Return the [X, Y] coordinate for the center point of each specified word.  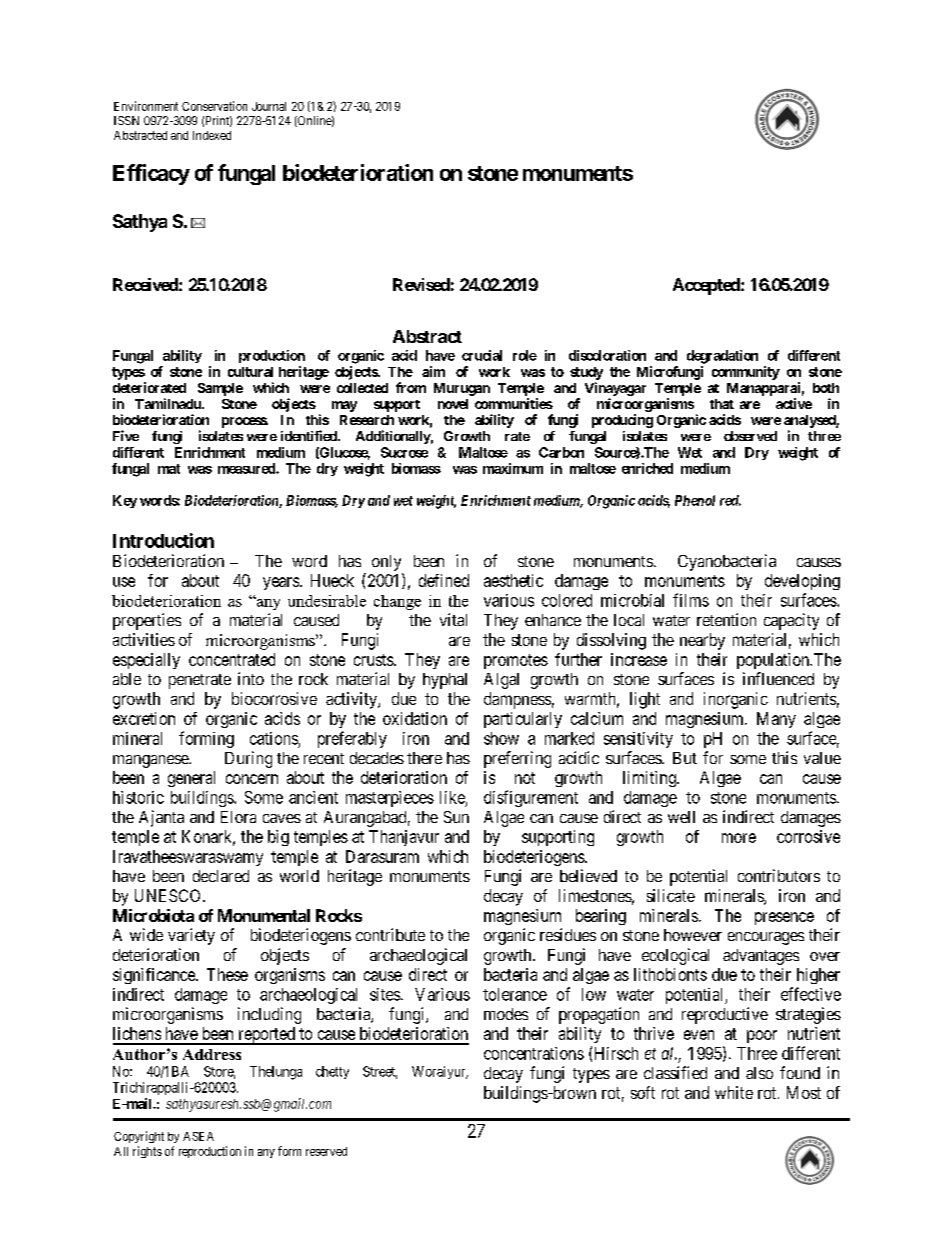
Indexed [212, 135]
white [734, 1092]
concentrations [534, 1053]
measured [247, 468]
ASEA [198, 1136]
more [739, 838]
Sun [456, 817]
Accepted [707, 286]
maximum [513, 468]
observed [750, 436]
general [191, 779]
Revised [421, 284]
